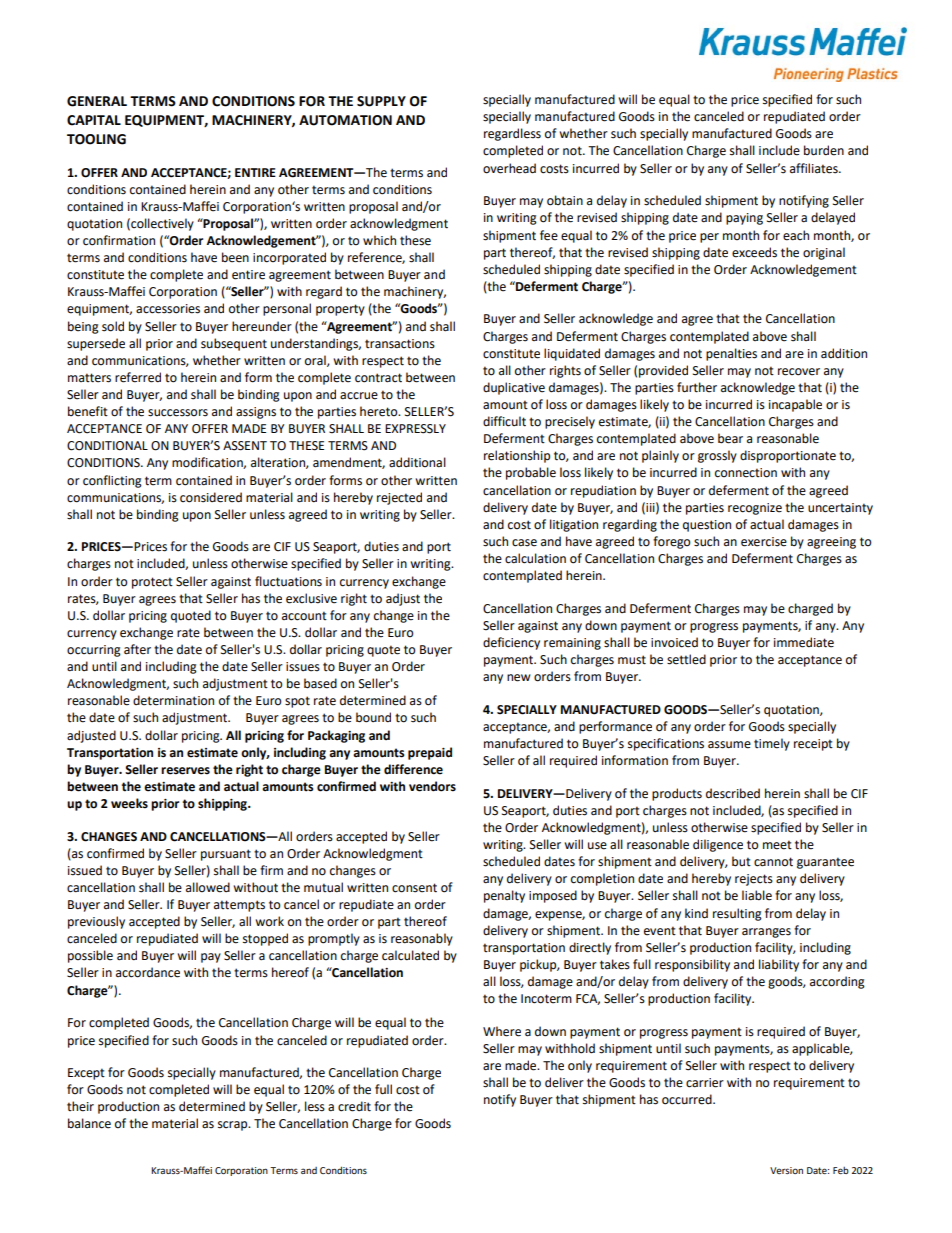 The image size is (952, 1233). I want to click on referred, so click(138, 377).
